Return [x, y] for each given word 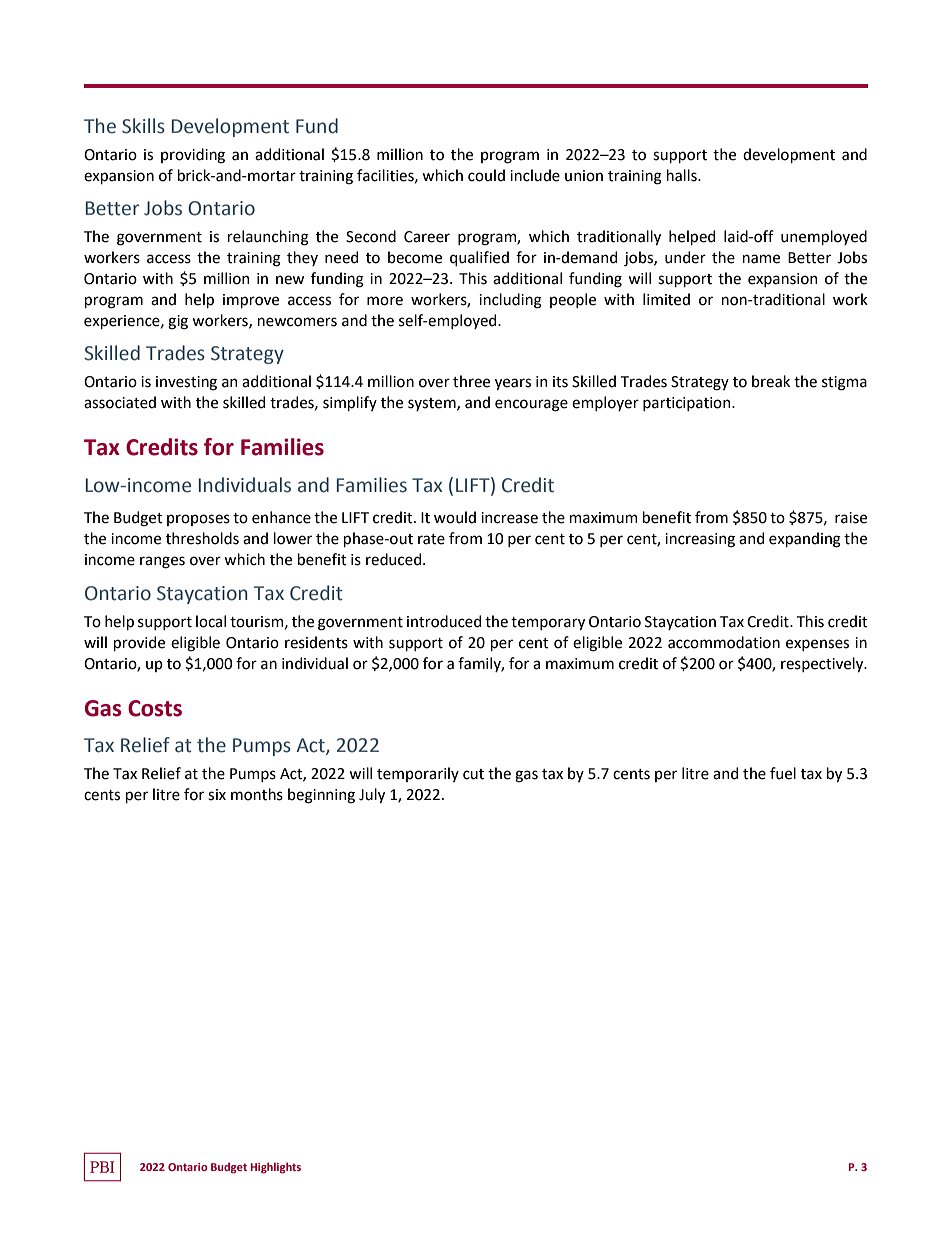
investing [186, 383]
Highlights [276, 1168]
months [257, 794]
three [471, 381]
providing [193, 156]
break [771, 381]
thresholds [202, 538]
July [372, 795]
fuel [783, 773]
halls [683, 175]
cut [473, 774]
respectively [823, 664]
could [486, 175]
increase [509, 518]
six [217, 795]
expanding [805, 540]
